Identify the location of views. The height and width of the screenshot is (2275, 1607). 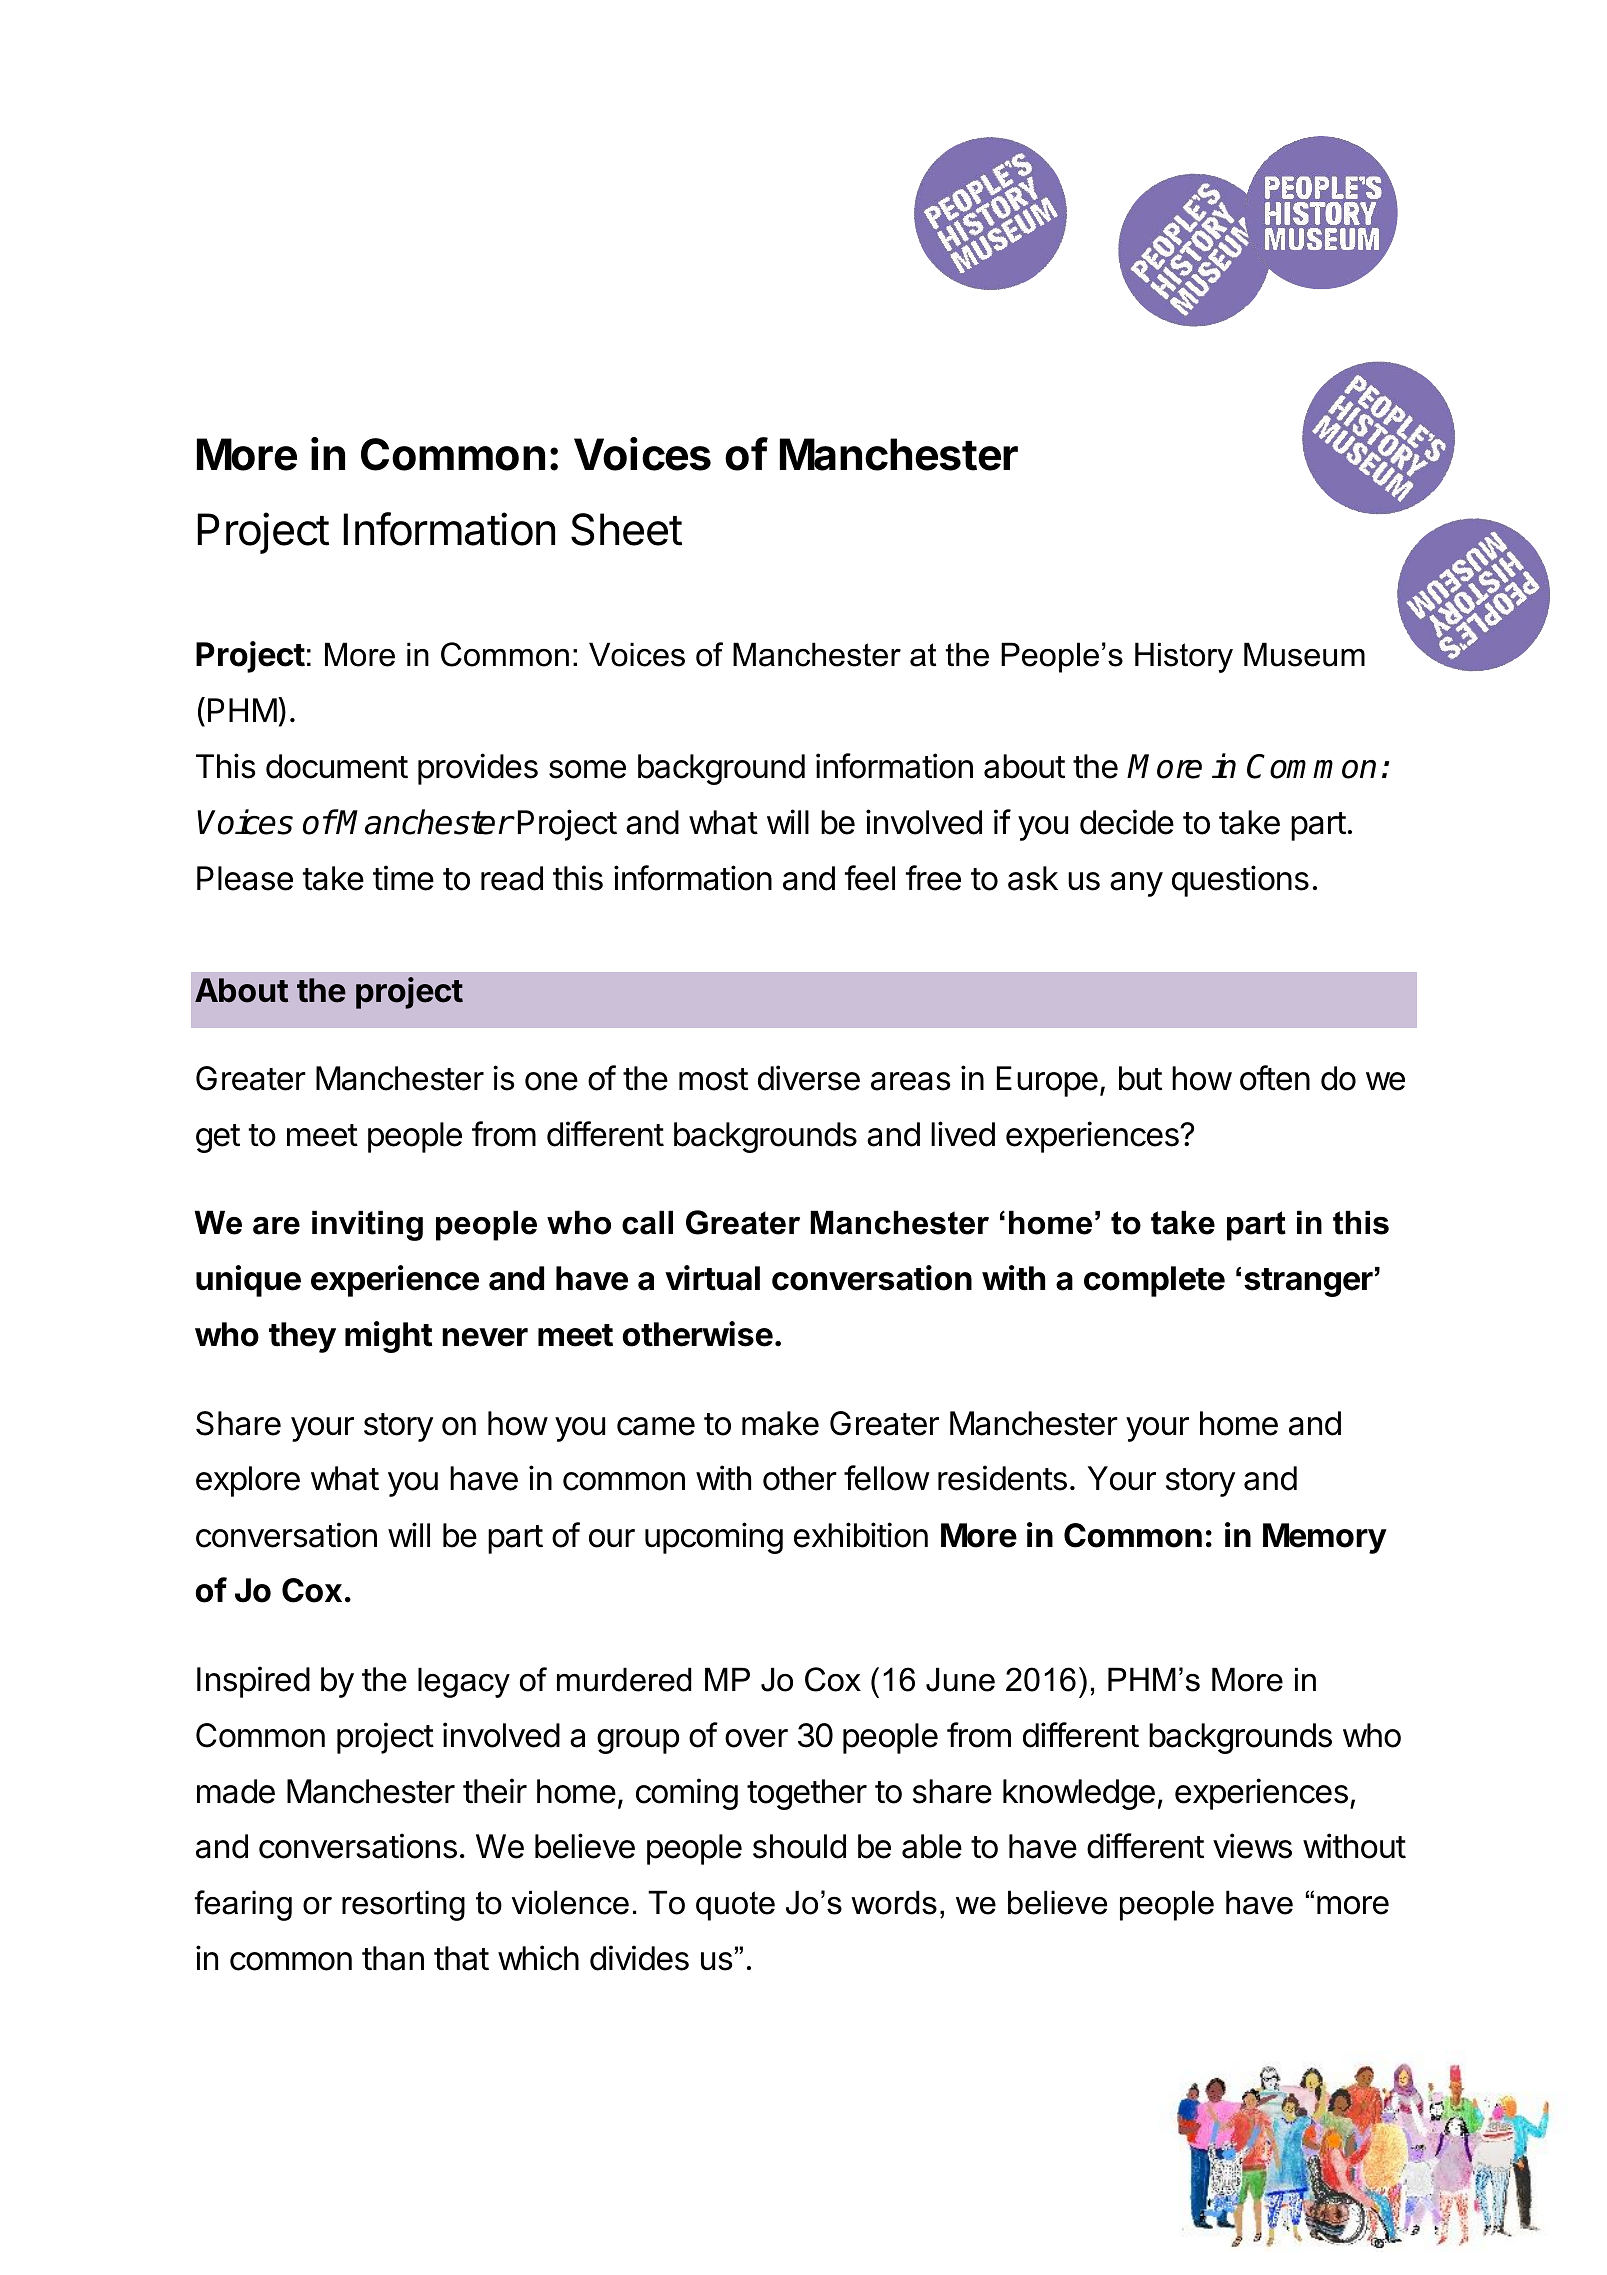
(1252, 1846).
